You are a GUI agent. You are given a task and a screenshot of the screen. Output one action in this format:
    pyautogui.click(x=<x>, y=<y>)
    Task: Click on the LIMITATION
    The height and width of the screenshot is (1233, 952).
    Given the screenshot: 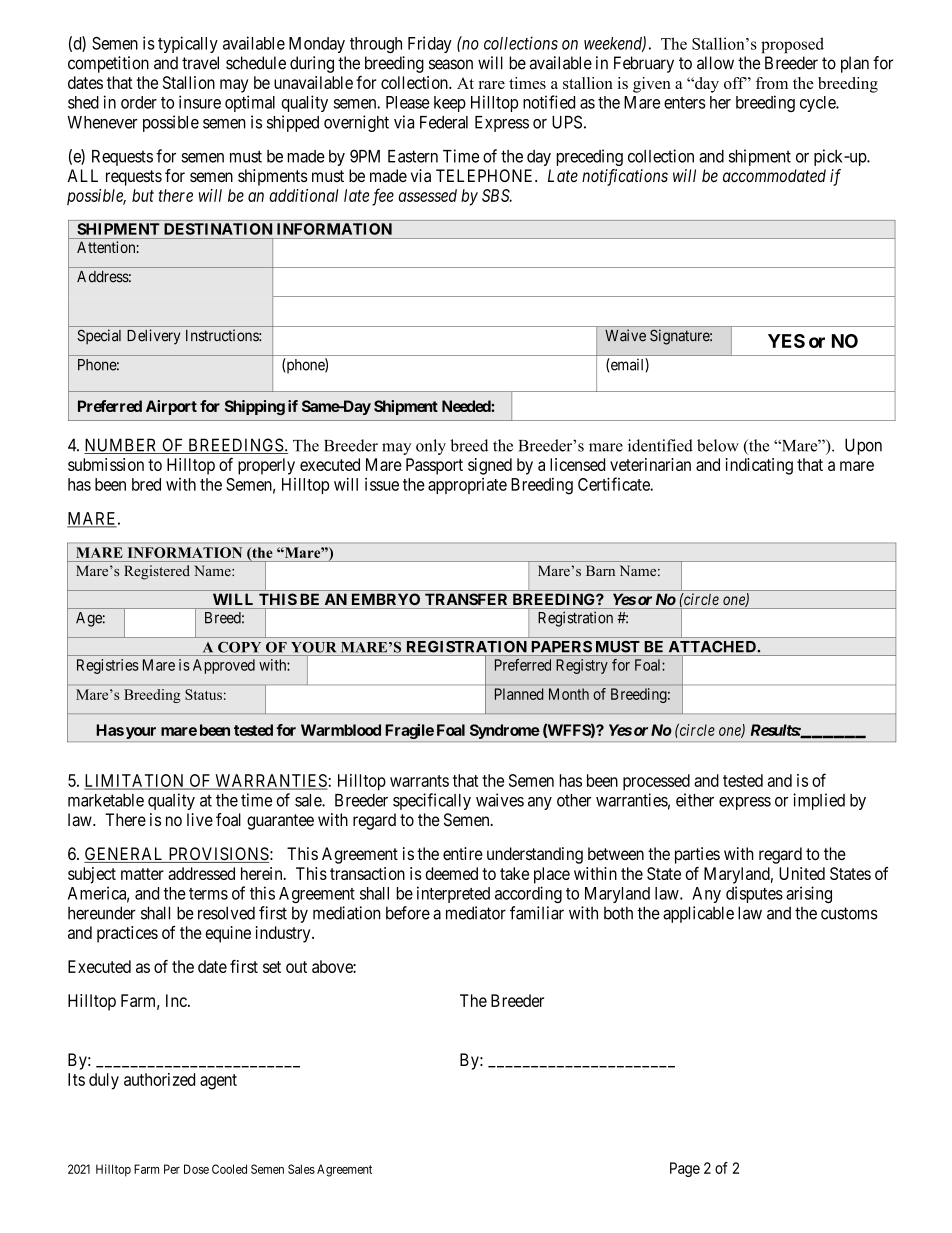 What is the action you would take?
    pyautogui.click(x=135, y=781)
